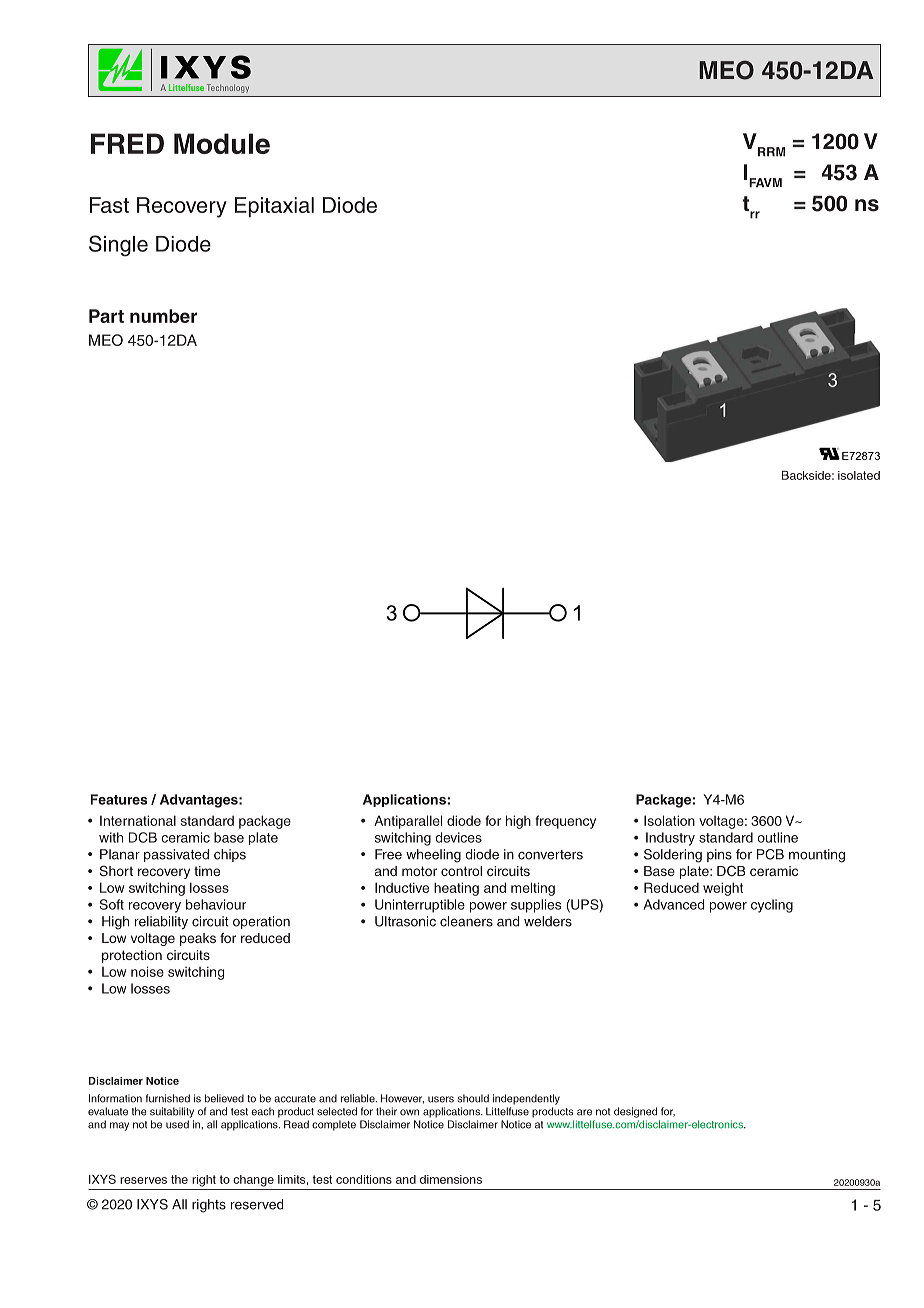  I want to click on cleaners, so click(466, 921).
